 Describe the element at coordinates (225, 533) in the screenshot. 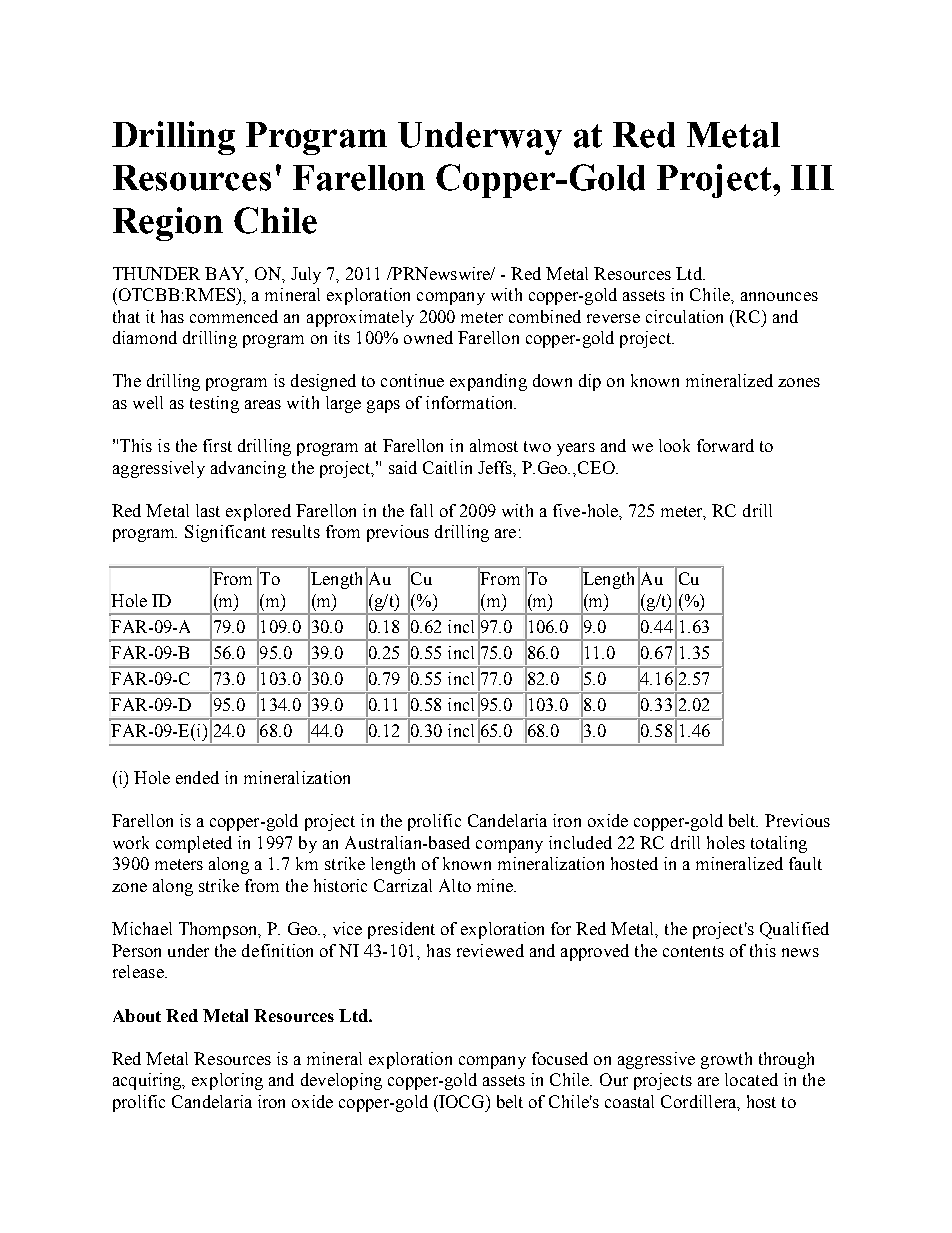

I see `Significant` at that location.
